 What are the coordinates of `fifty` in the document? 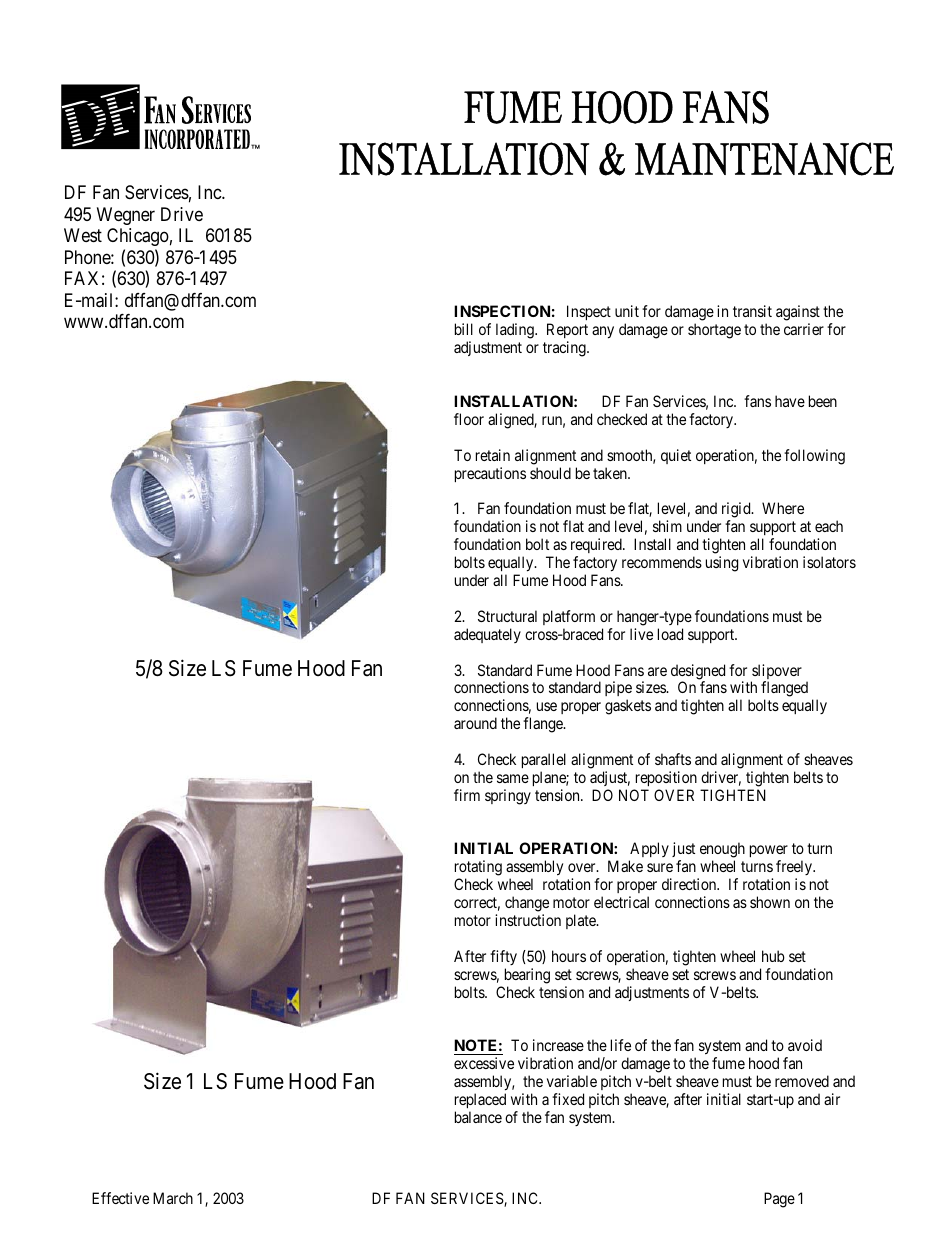 It's located at (503, 957).
